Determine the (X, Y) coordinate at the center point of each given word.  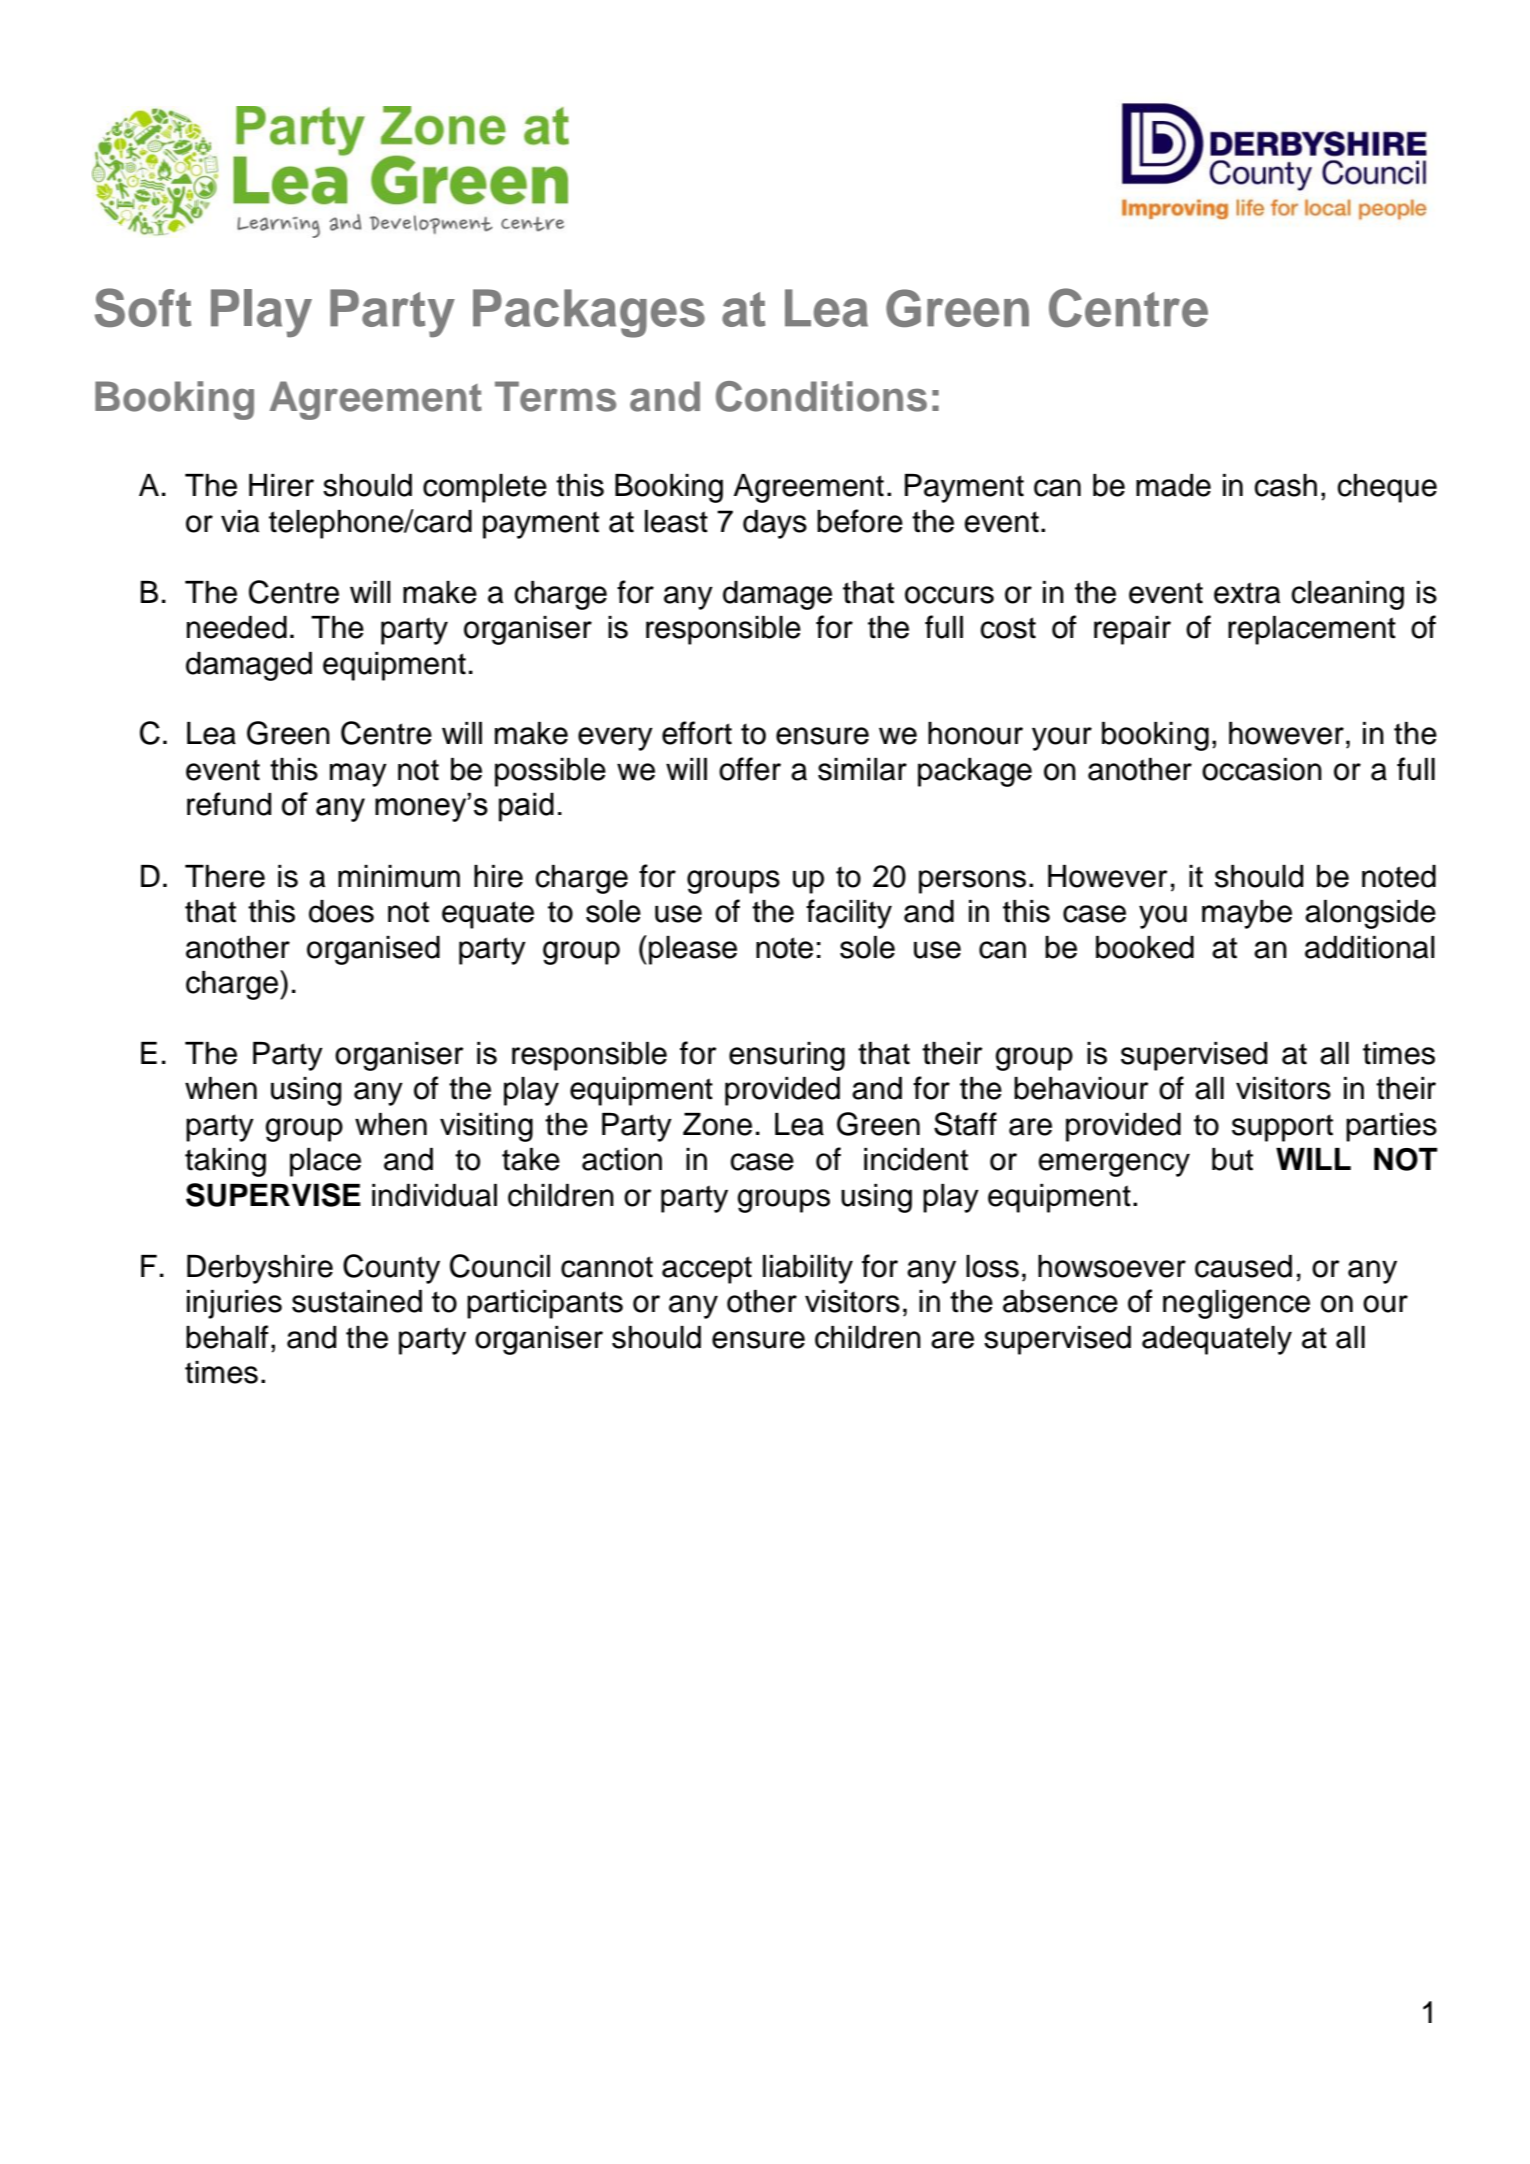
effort (697, 733)
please (693, 950)
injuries (234, 1304)
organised (373, 950)
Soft (143, 307)
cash (1285, 485)
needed (237, 627)
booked (1145, 947)
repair (1132, 630)
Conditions (821, 396)
